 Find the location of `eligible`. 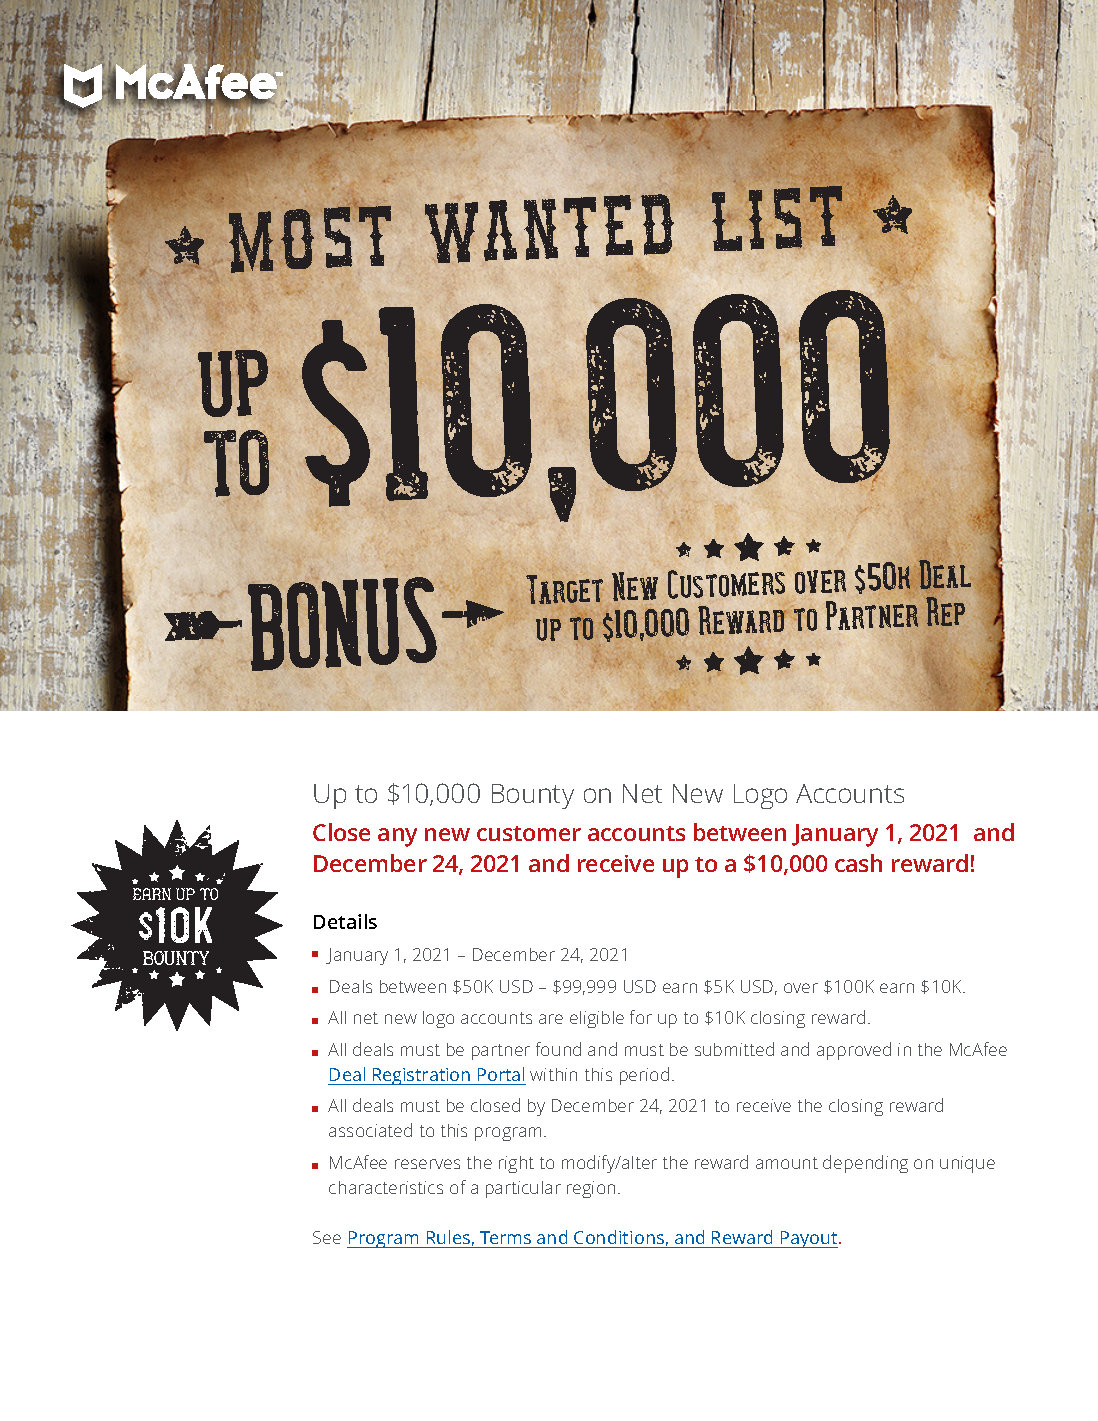

eligible is located at coordinates (597, 1019).
